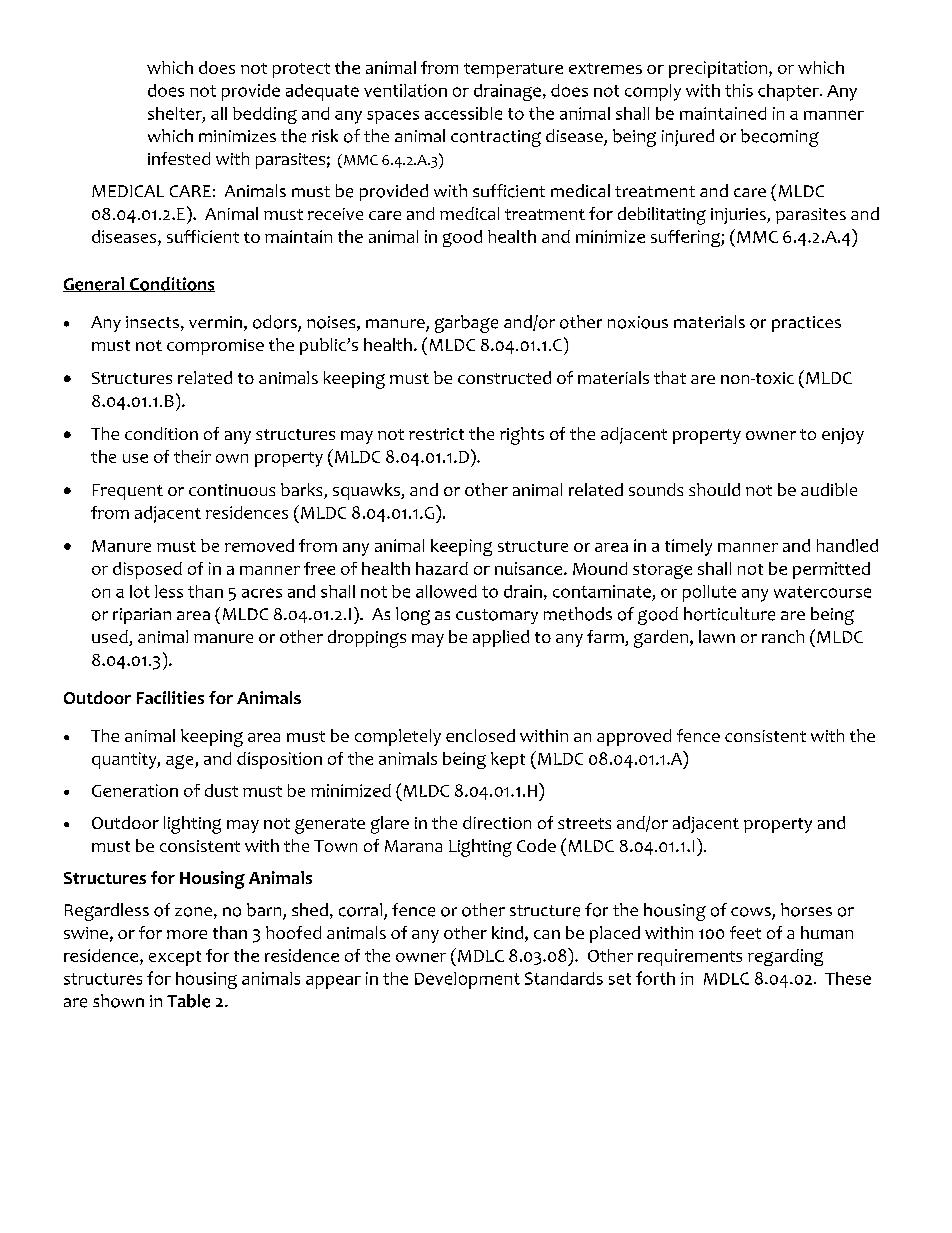 Image resolution: width=952 pixels, height=1233 pixels. Describe the element at coordinates (147, 570) in the screenshot. I see `disposed` at that location.
